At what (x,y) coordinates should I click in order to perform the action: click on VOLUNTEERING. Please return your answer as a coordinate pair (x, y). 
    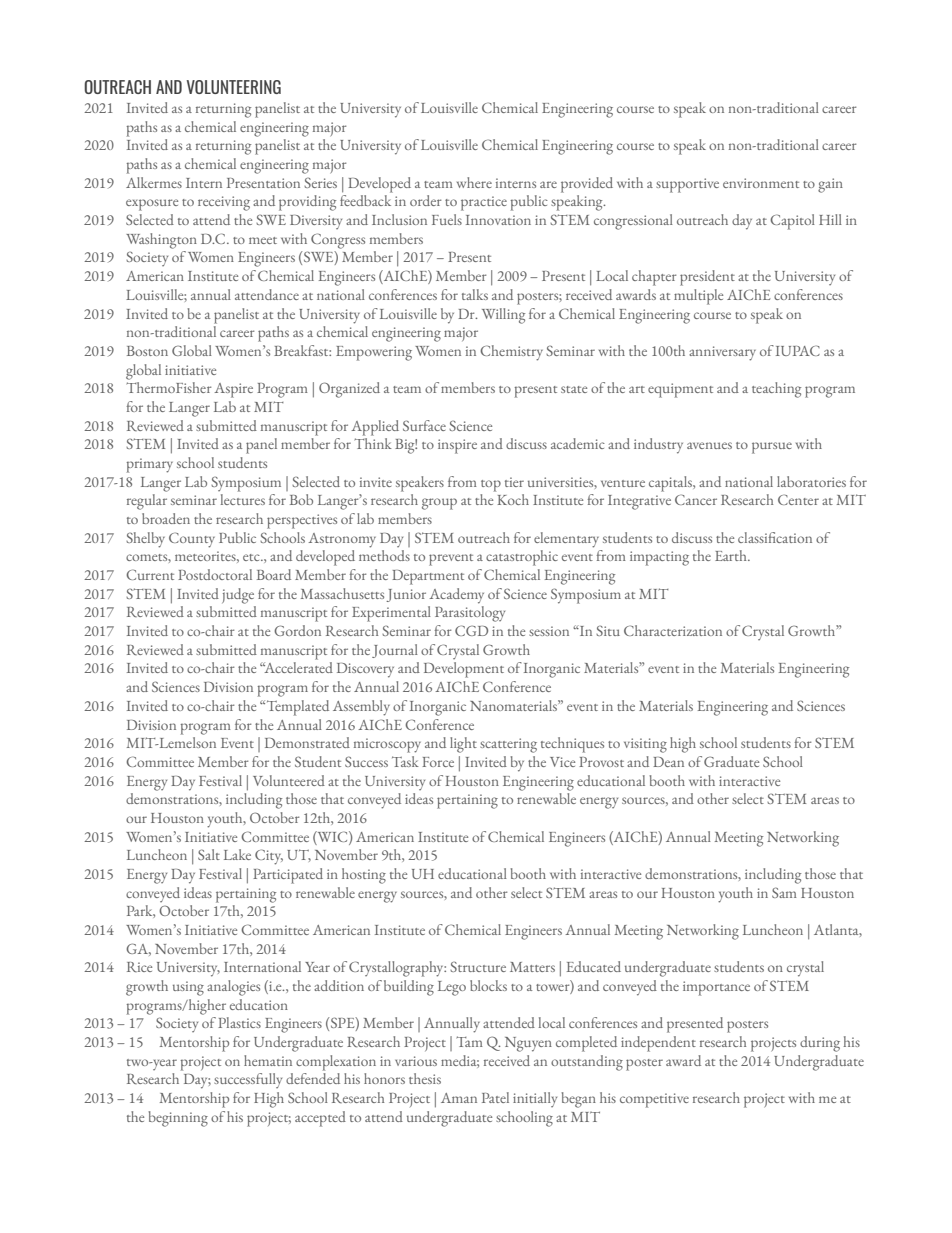
    Looking at the image, I should click on (234, 87).
